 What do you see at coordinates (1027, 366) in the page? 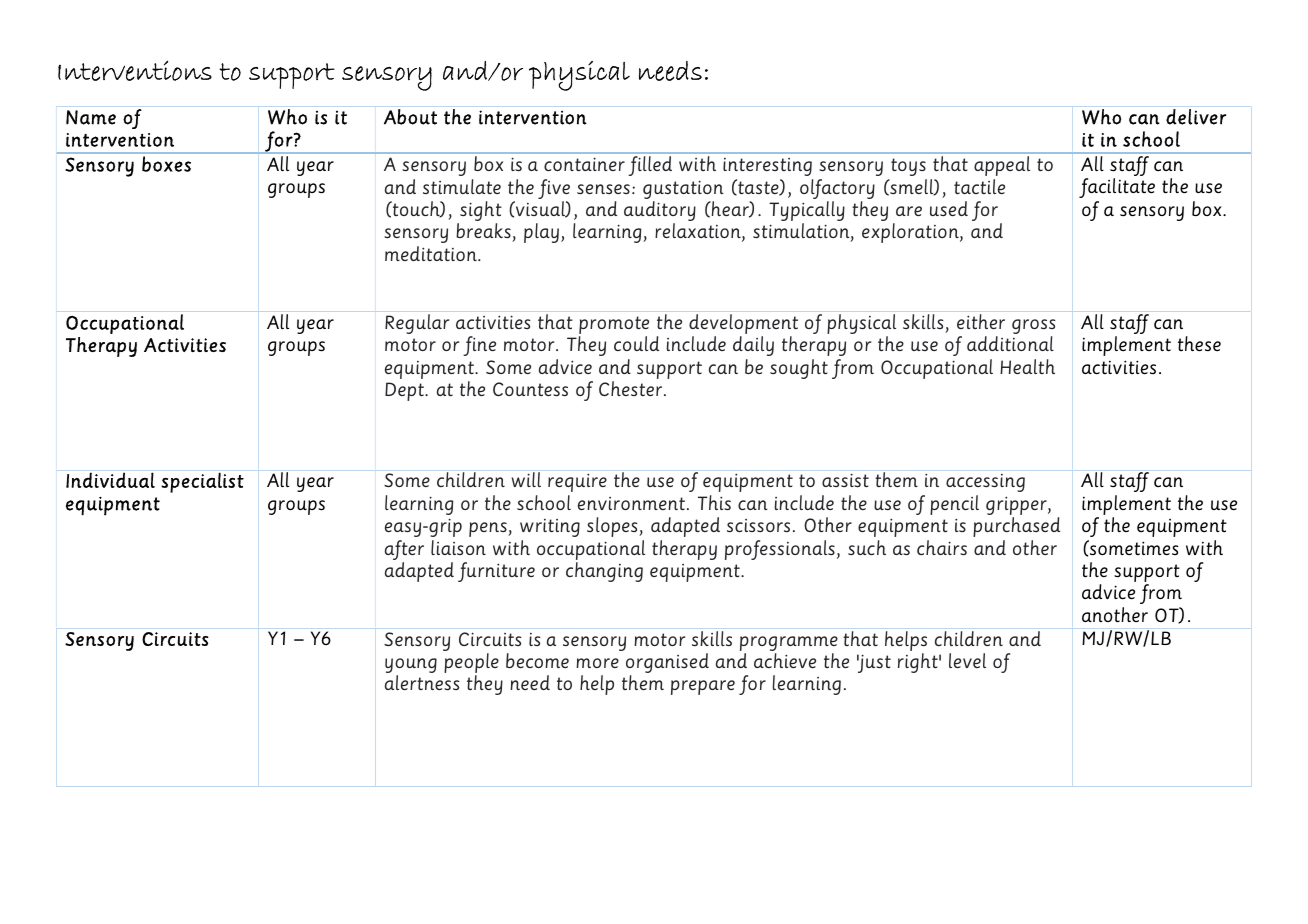
I see `Health` at bounding box center [1027, 366].
